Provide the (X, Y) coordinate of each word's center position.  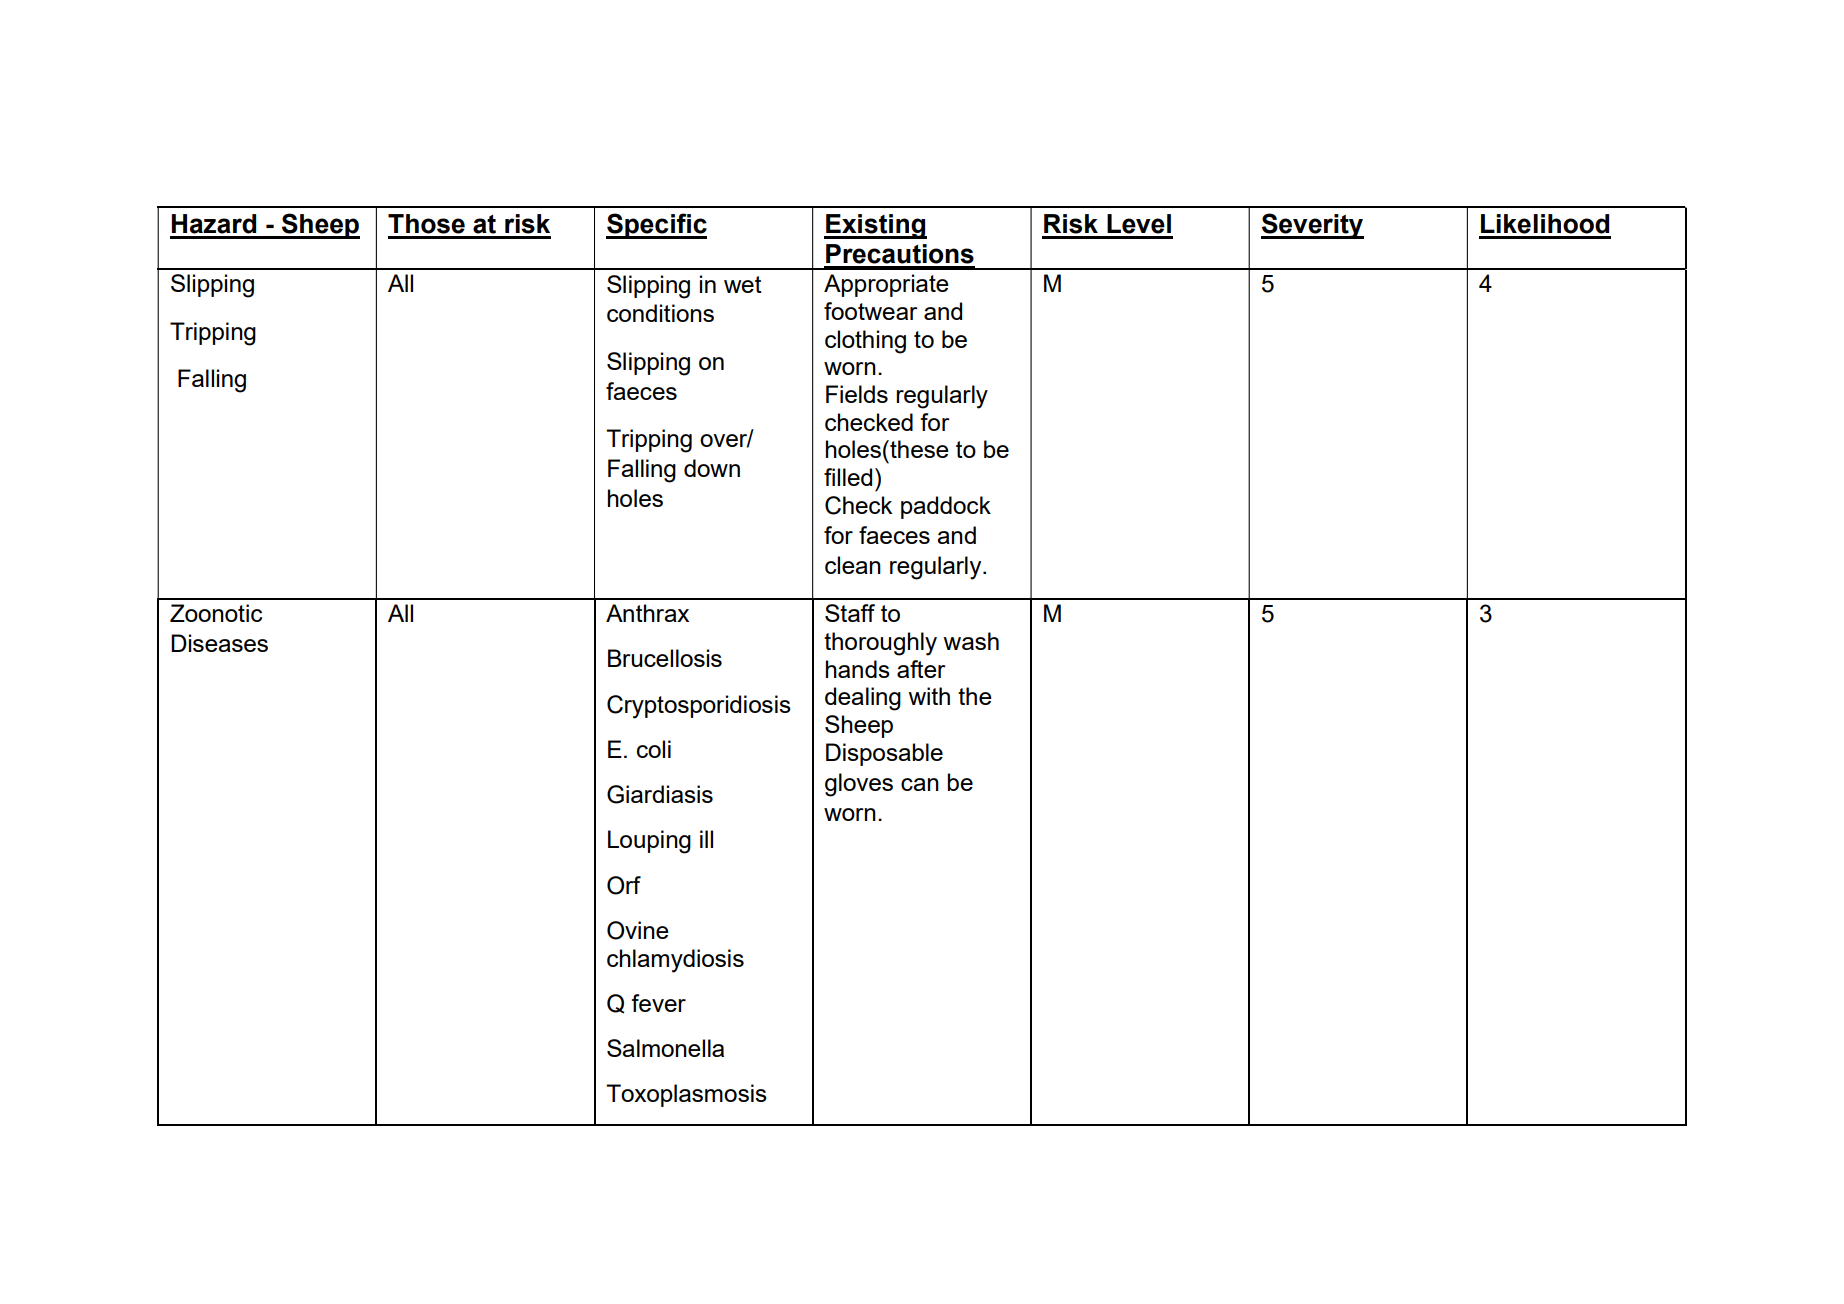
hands (858, 669)
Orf (624, 885)
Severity (1312, 226)
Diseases (219, 643)
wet (743, 284)
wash (971, 641)
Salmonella (665, 1048)
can (920, 784)
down (712, 468)
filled (848, 477)
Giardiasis (660, 794)
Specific (656, 226)
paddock (946, 507)
